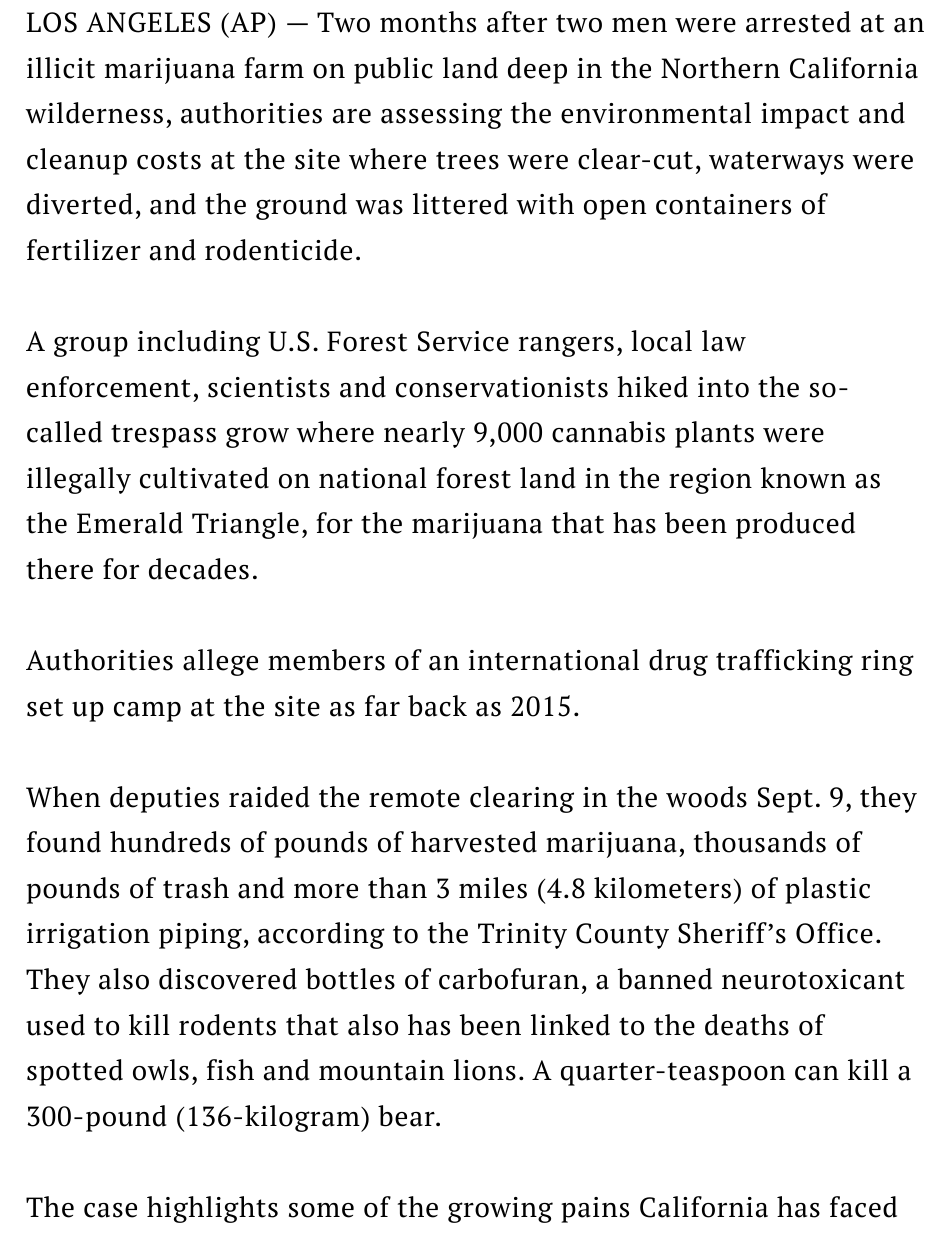  What do you see at coordinates (147, 712) in the document?
I see `camp` at bounding box center [147, 712].
